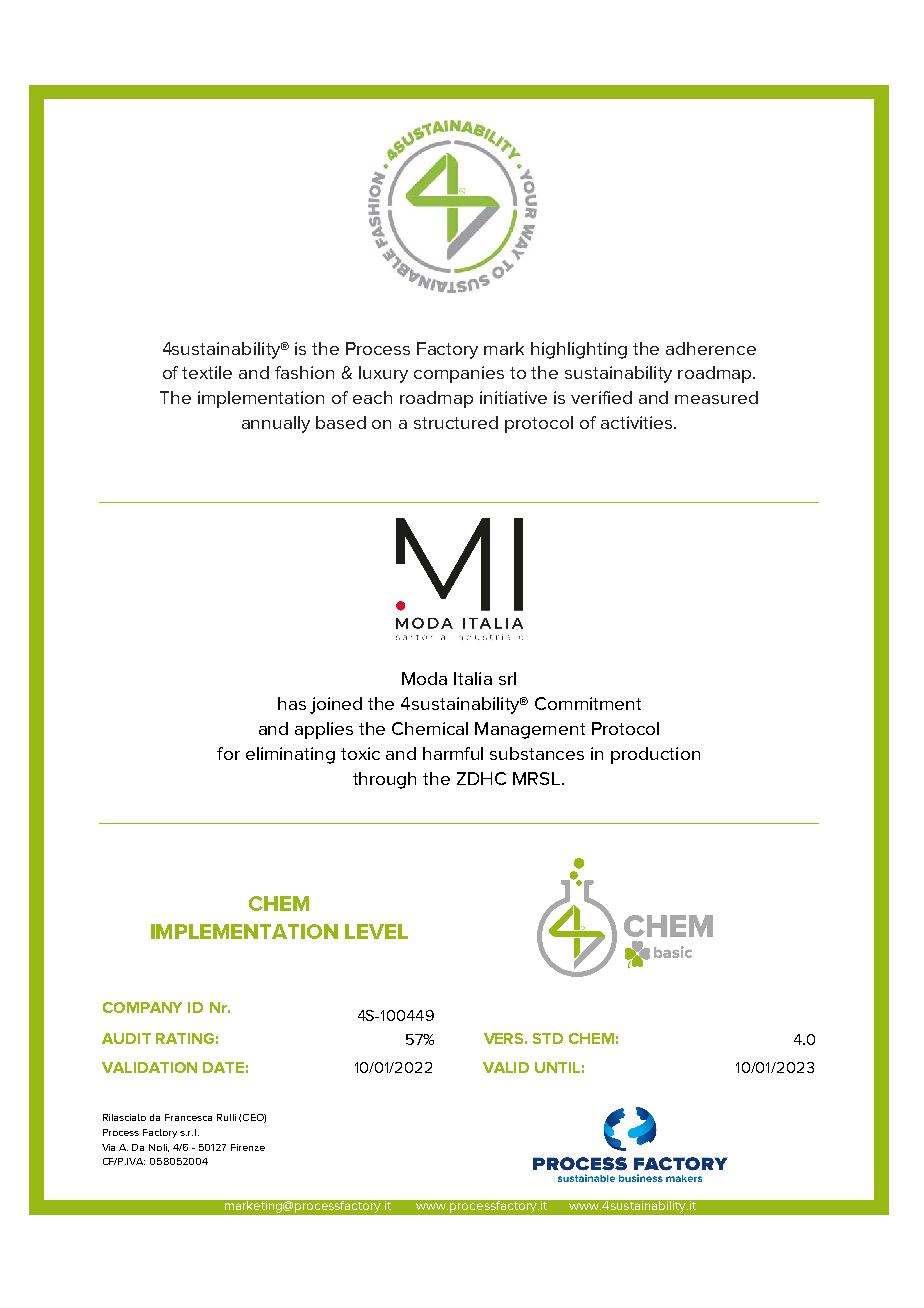  What do you see at coordinates (655, 755) in the document?
I see `production` at bounding box center [655, 755].
